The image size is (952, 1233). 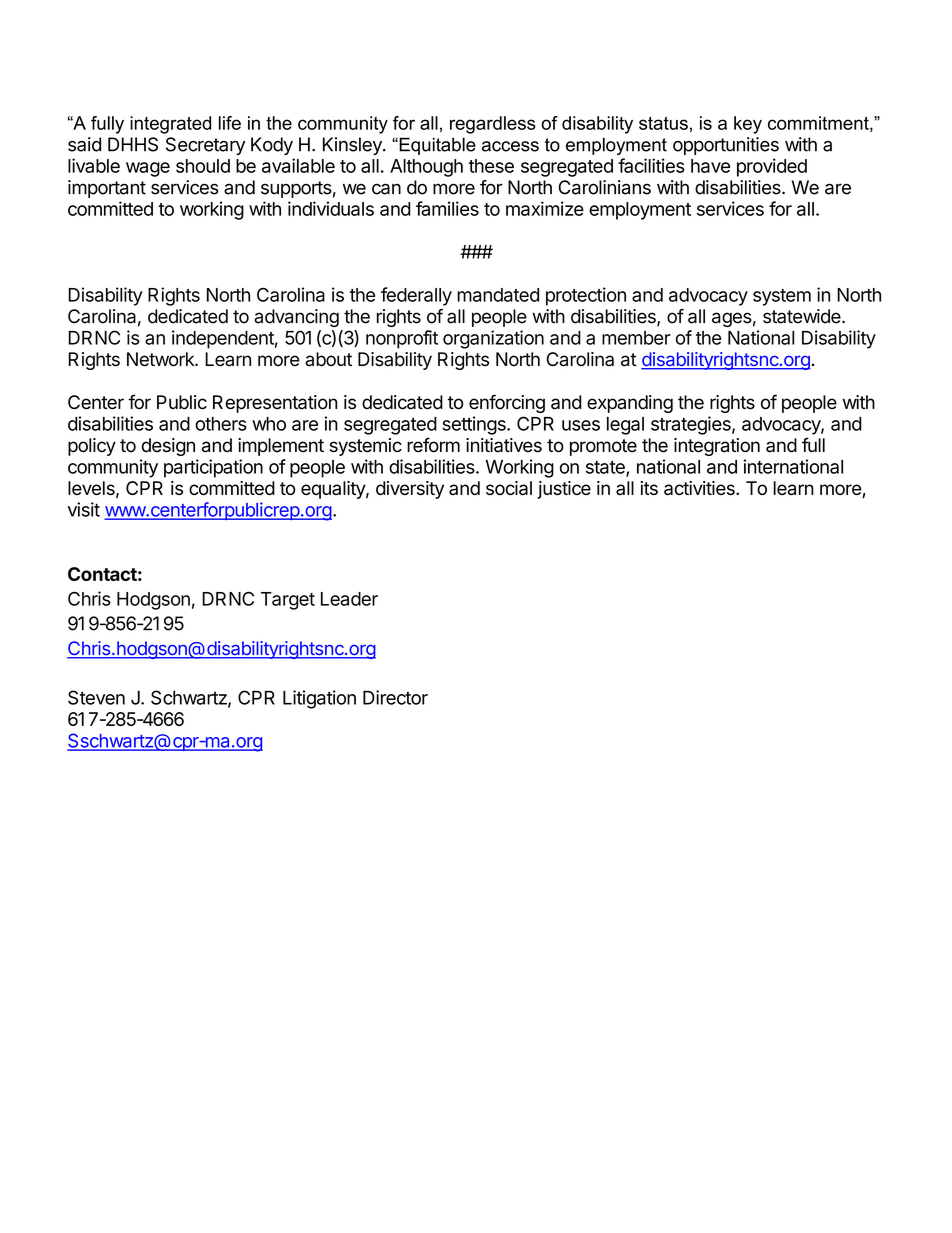 I want to click on settings, so click(x=475, y=425).
